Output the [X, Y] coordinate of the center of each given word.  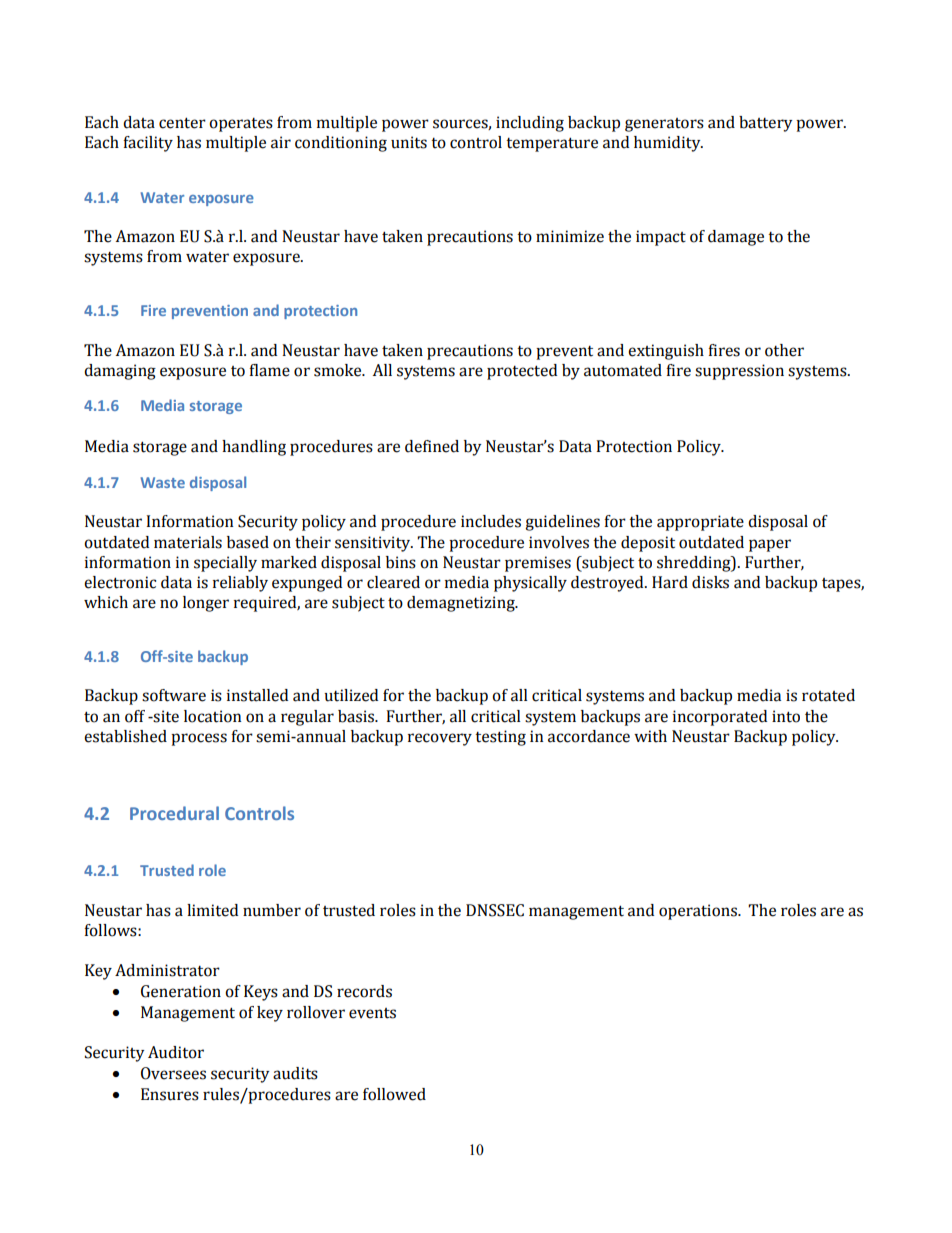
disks [710, 582]
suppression [739, 372]
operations [699, 912]
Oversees [173, 1073]
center [182, 123]
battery [765, 124]
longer [206, 604]
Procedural [174, 813]
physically [530, 584]
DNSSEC [495, 910]
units [409, 142]
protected [522, 372]
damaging [120, 372]
